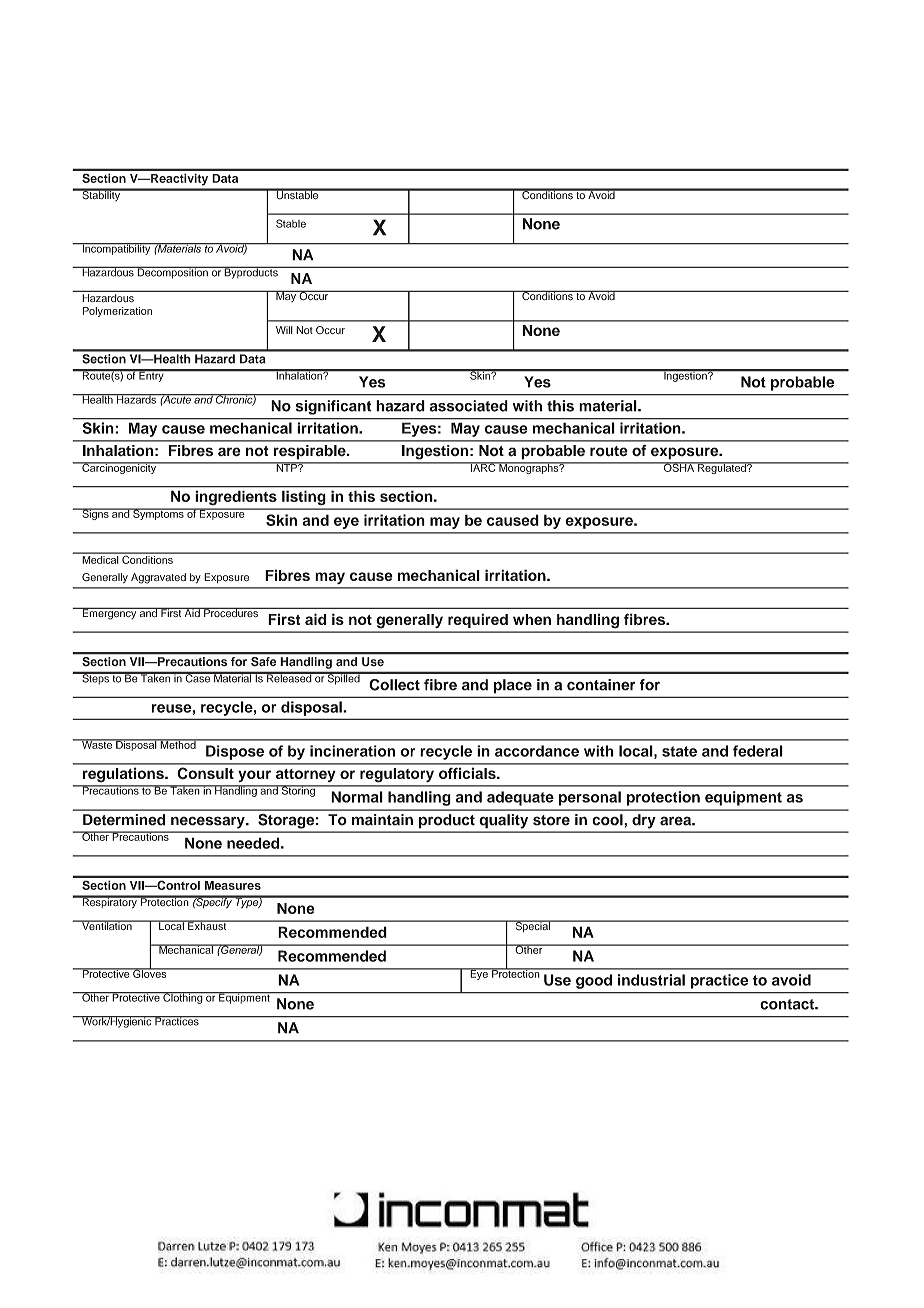 The image size is (924, 1308). I want to click on container, so click(601, 685).
